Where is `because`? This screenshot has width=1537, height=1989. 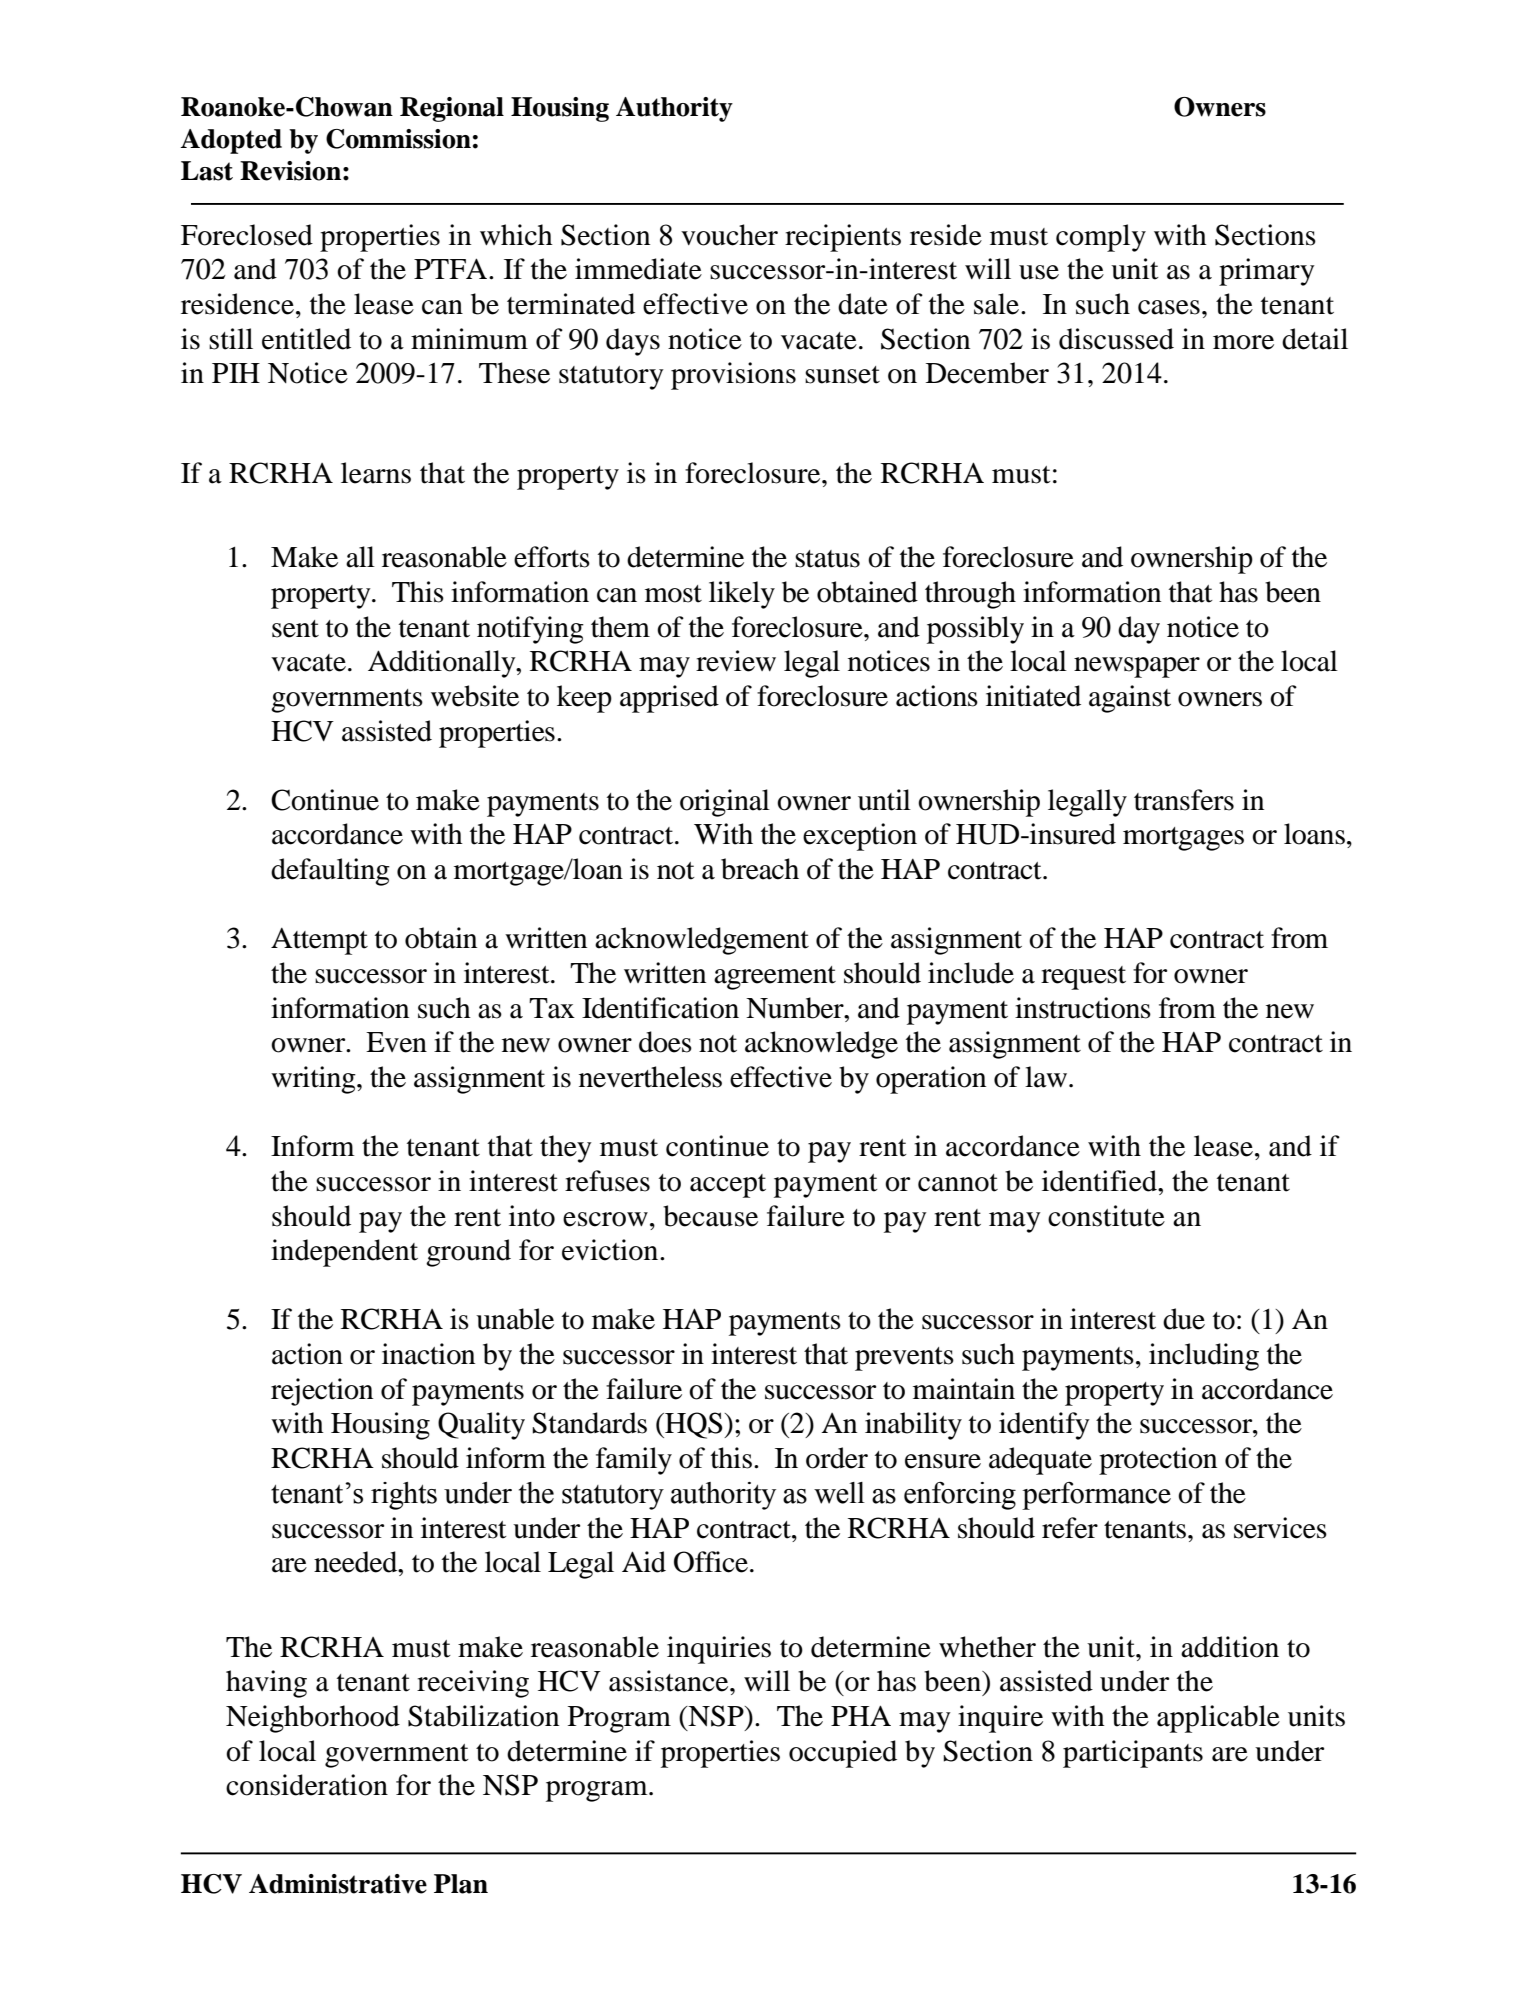
because is located at coordinates (710, 1216).
